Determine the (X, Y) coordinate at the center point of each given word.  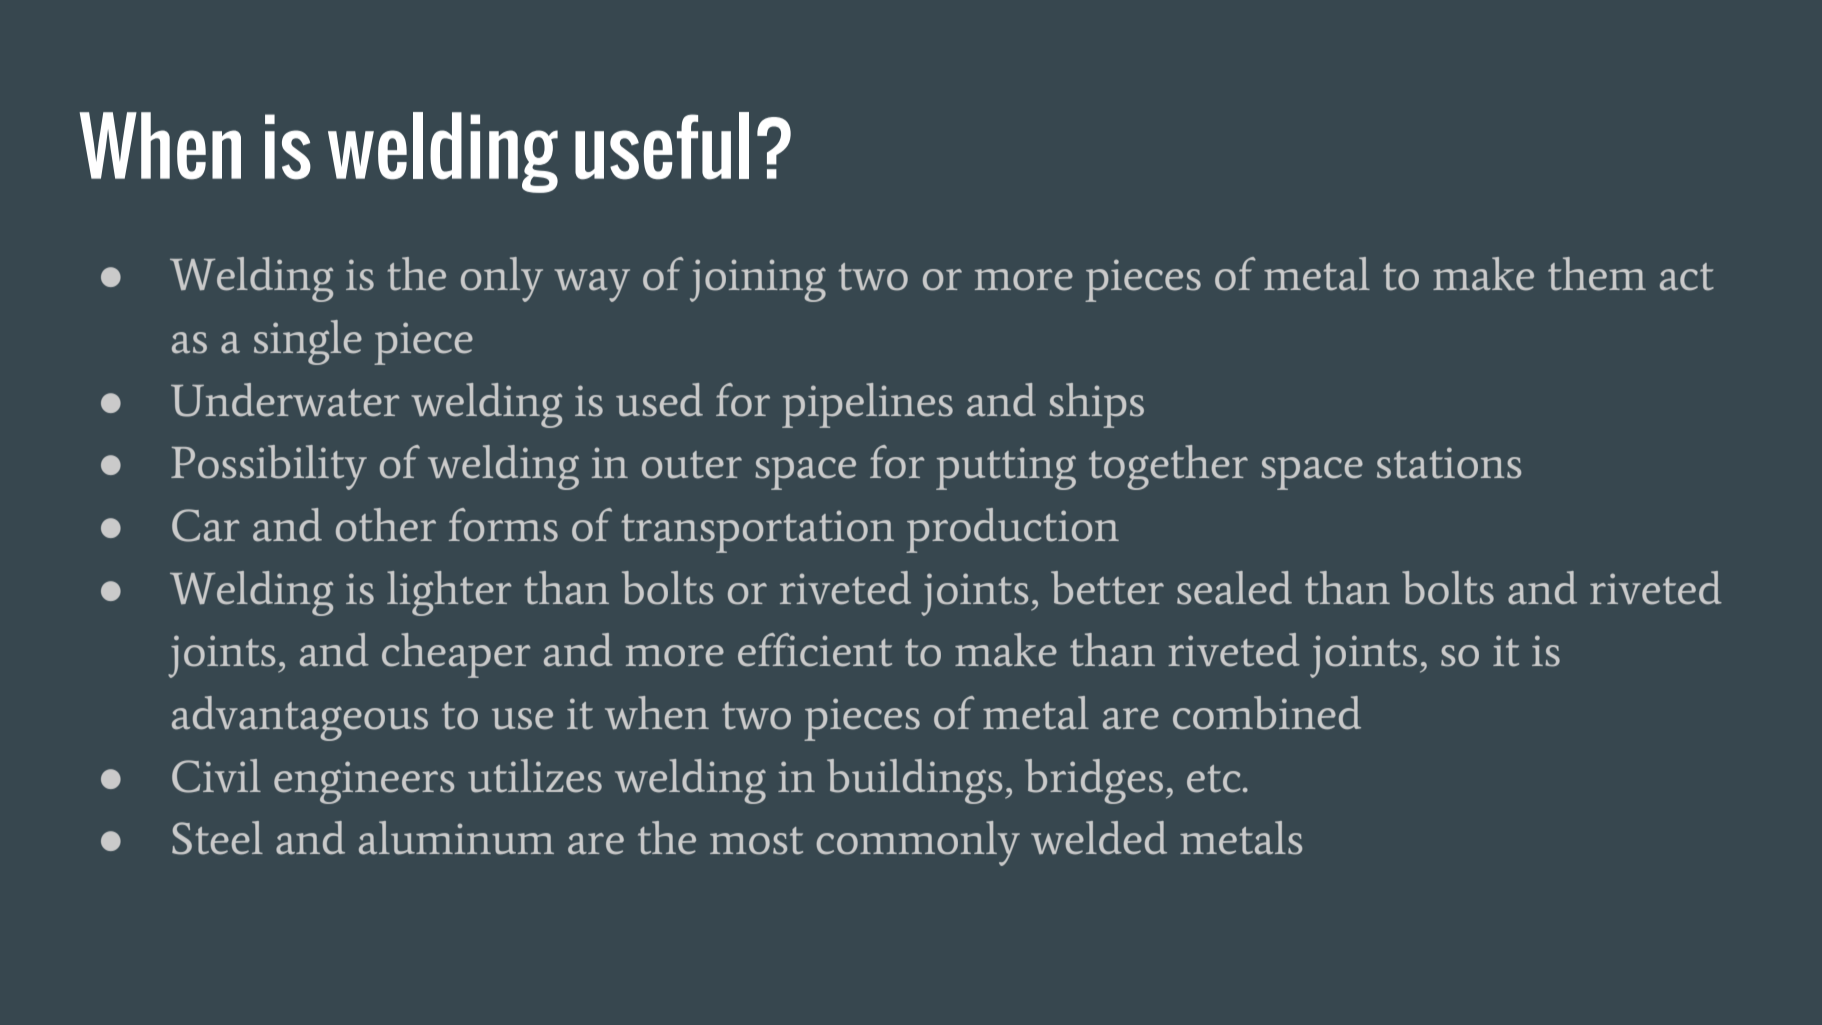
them (1597, 274)
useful (662, 146)
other (386, 525)
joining (758, 280)
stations (1449, 463)
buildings (914, 781)
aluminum (456, 838)
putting (1006, 468)
